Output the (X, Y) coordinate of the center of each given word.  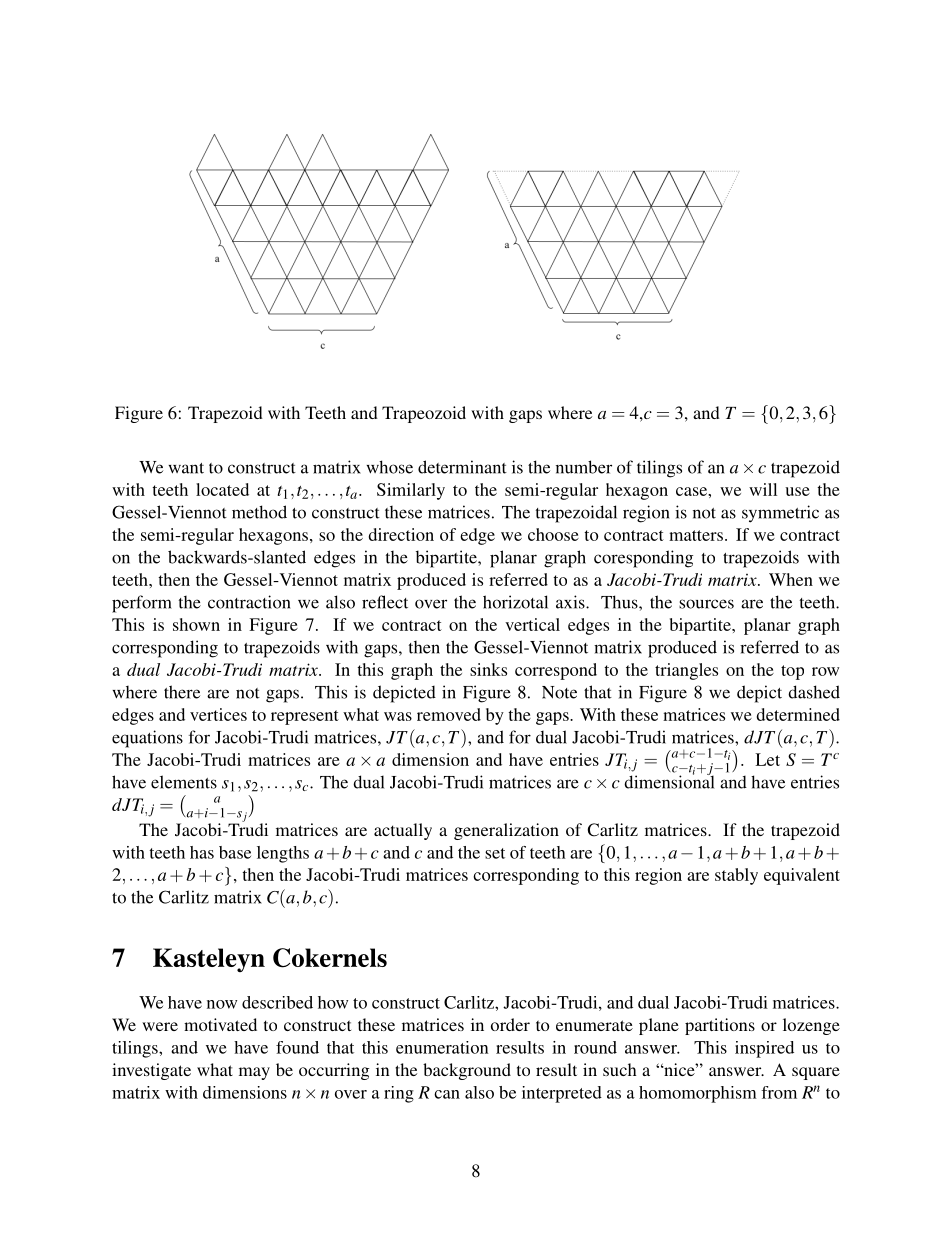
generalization (506, 831)
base (235, 852)
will (763, 489)
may (254, 1073)
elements (184, 782)
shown (196, 624)
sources (706, 604)
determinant (462, 467)
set (495, 853)
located (222, 489)
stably (736, 876)
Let (767, 759)
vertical (532, 624)
